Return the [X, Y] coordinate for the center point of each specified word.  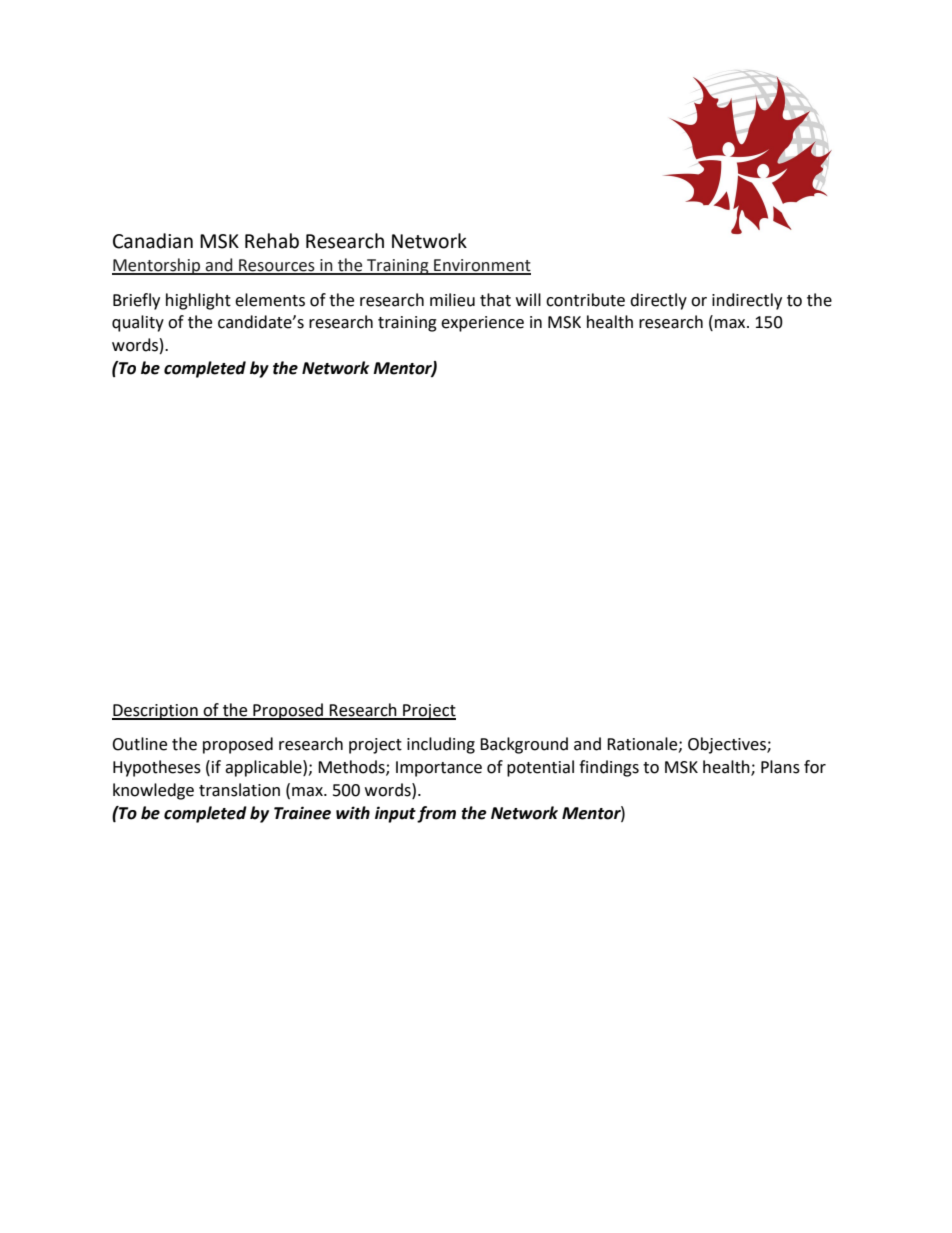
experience [482, 324]
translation [239, 790]
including [441, 745]
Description [156, 712]
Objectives [728, 745]
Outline [139, 744]
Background [524, 745]
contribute [585, 300]
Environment [481, 266]
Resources [277, 266]
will [528, 299]
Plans [780, 767]
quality [138, 323]
